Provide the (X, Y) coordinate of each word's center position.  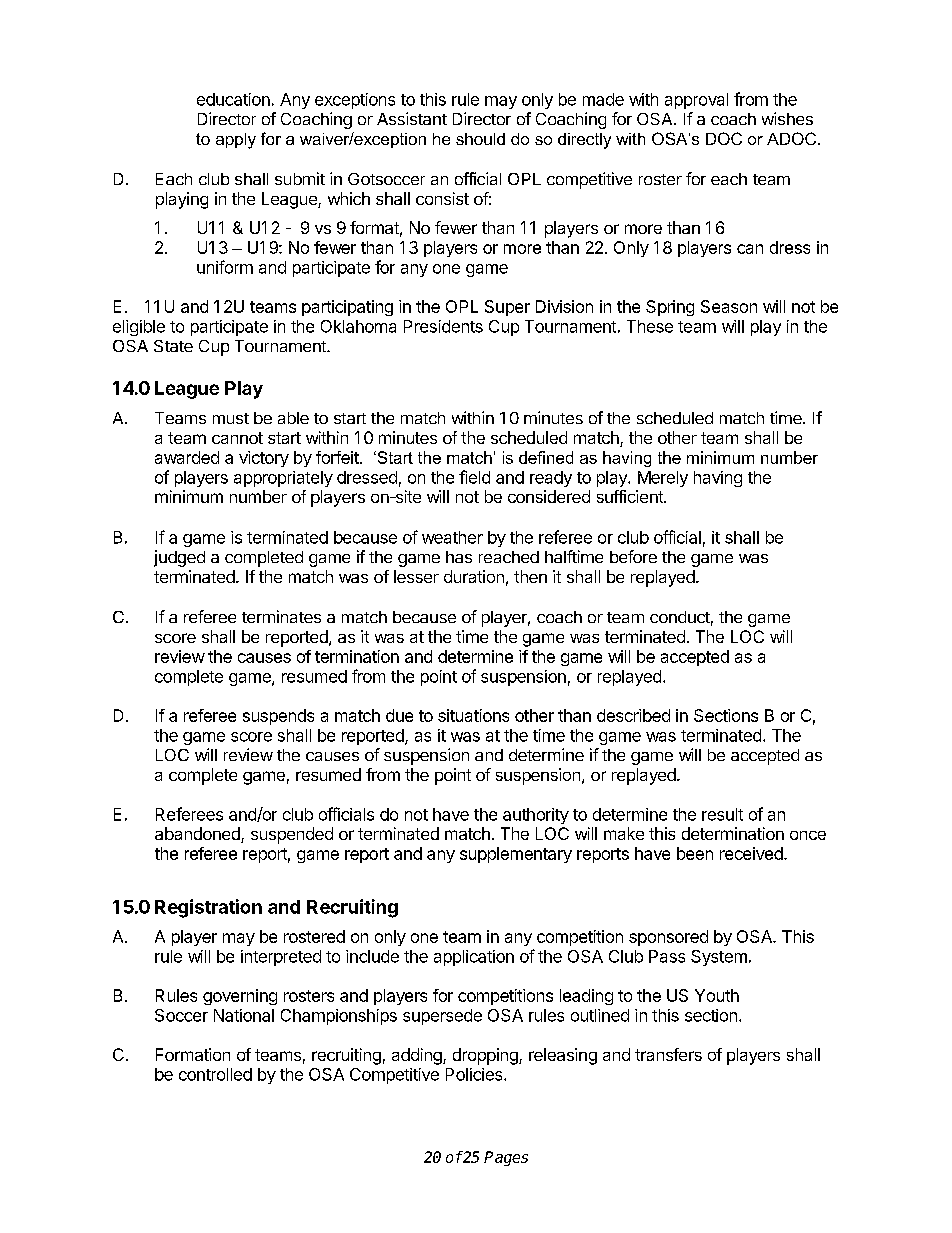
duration (474, 576)
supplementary (516, 855)
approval (696, 101)
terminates (281, 616)
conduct (680, 617)
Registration (208, 908)
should (480, 139)
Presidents (443, 326)
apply (236, 141)
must (231, 418)
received (752, 853)
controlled (215, 1074)
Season (729, 306)
